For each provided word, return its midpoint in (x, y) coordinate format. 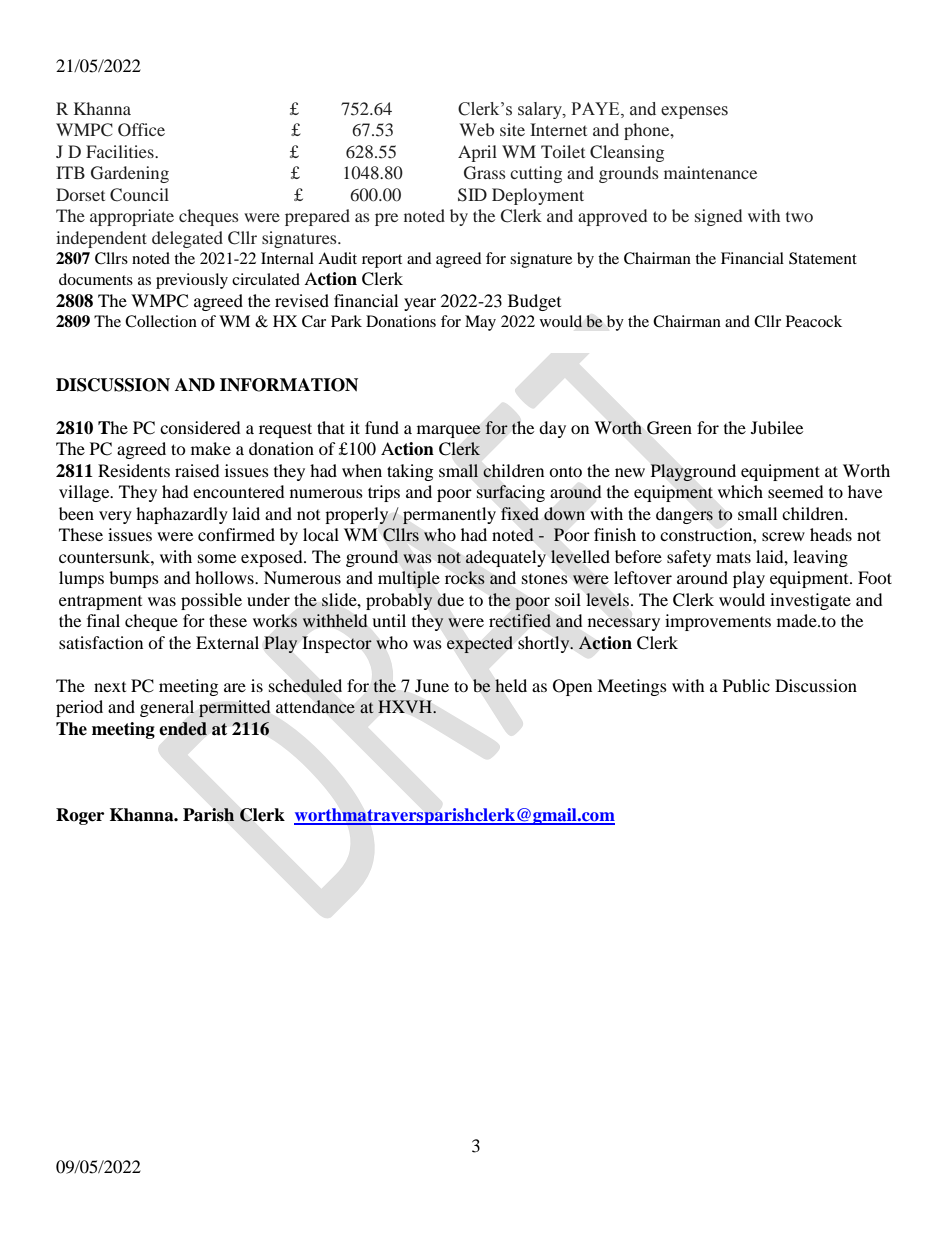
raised (197, 470)
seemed (796, 491)
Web (476, 129)
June (432, 685)
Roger (80, 816)
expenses (694, 112)
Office (141, 130)
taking (410, 472)
